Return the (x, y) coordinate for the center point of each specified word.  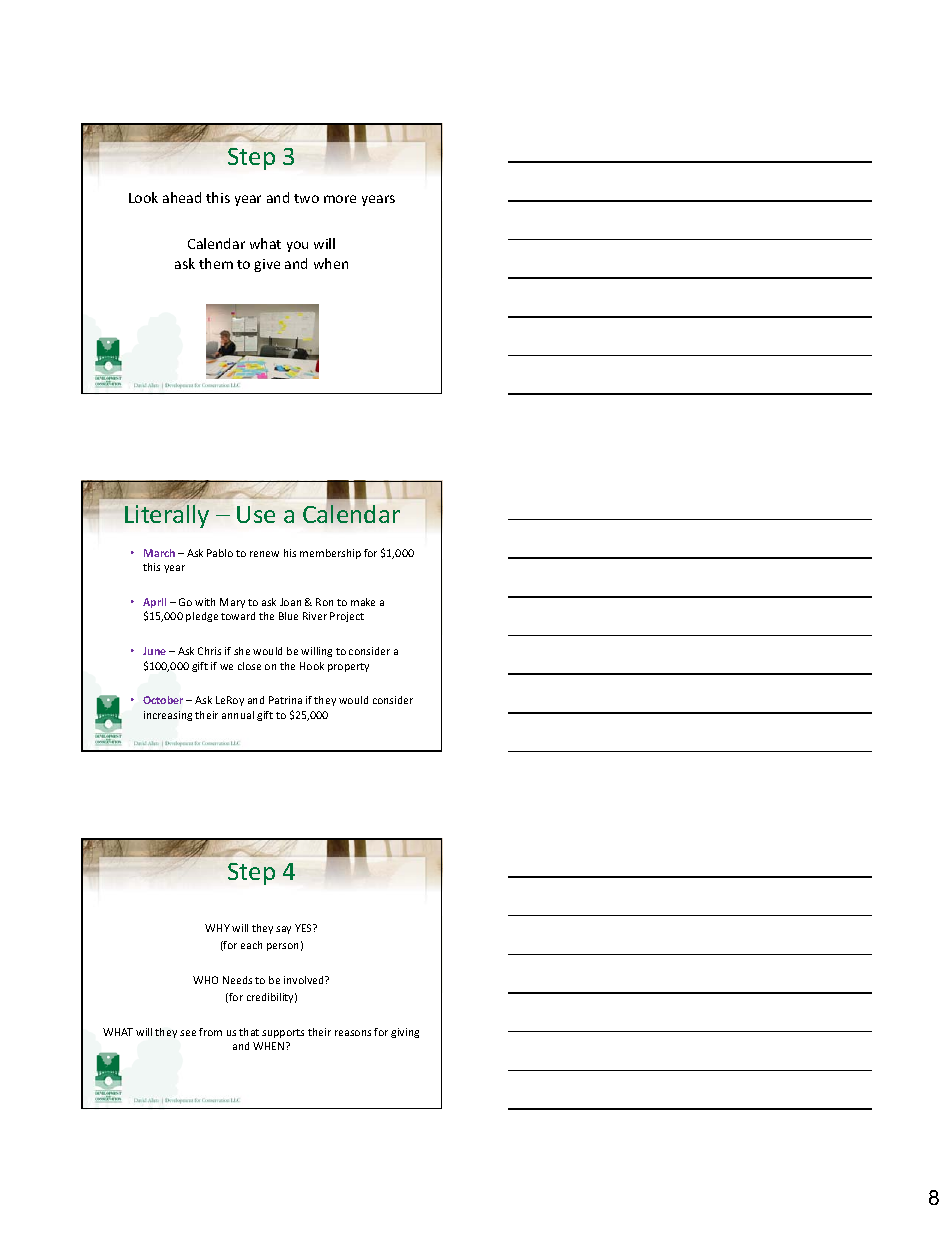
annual (238, 715)
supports (283, 1033)
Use (256, 514)
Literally (167, 515)
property (348, 667)
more (340, 199)
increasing (168, 716)
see (188, 1033)
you (297, 246)
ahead (182, 197)
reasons (353, 1033)
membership (330, 554)
